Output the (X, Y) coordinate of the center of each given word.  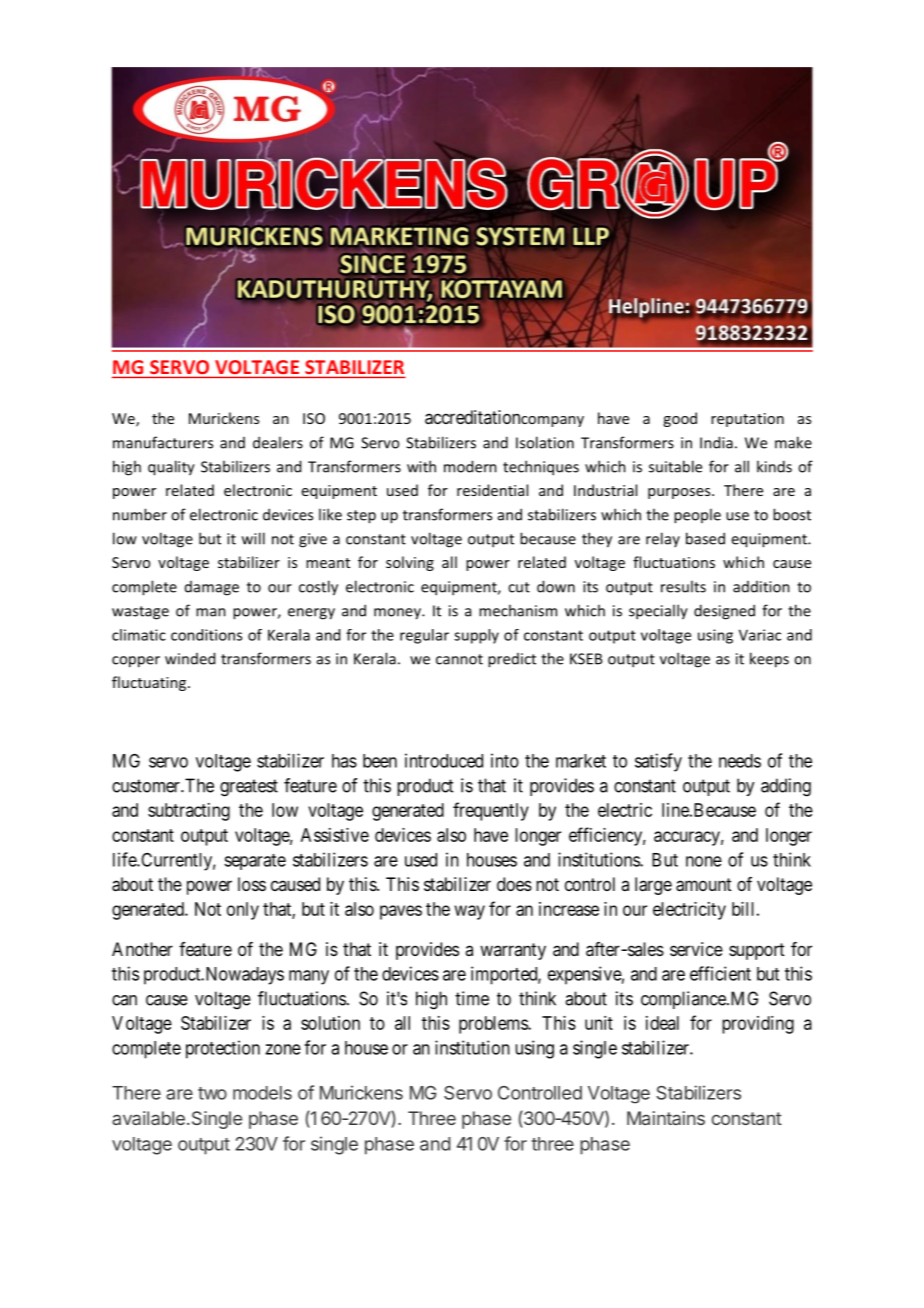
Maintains (666, 1118)
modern (470, 466)
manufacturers (163, 442)
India (716, 442)
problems (494, 1025)
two (212, 1093)
